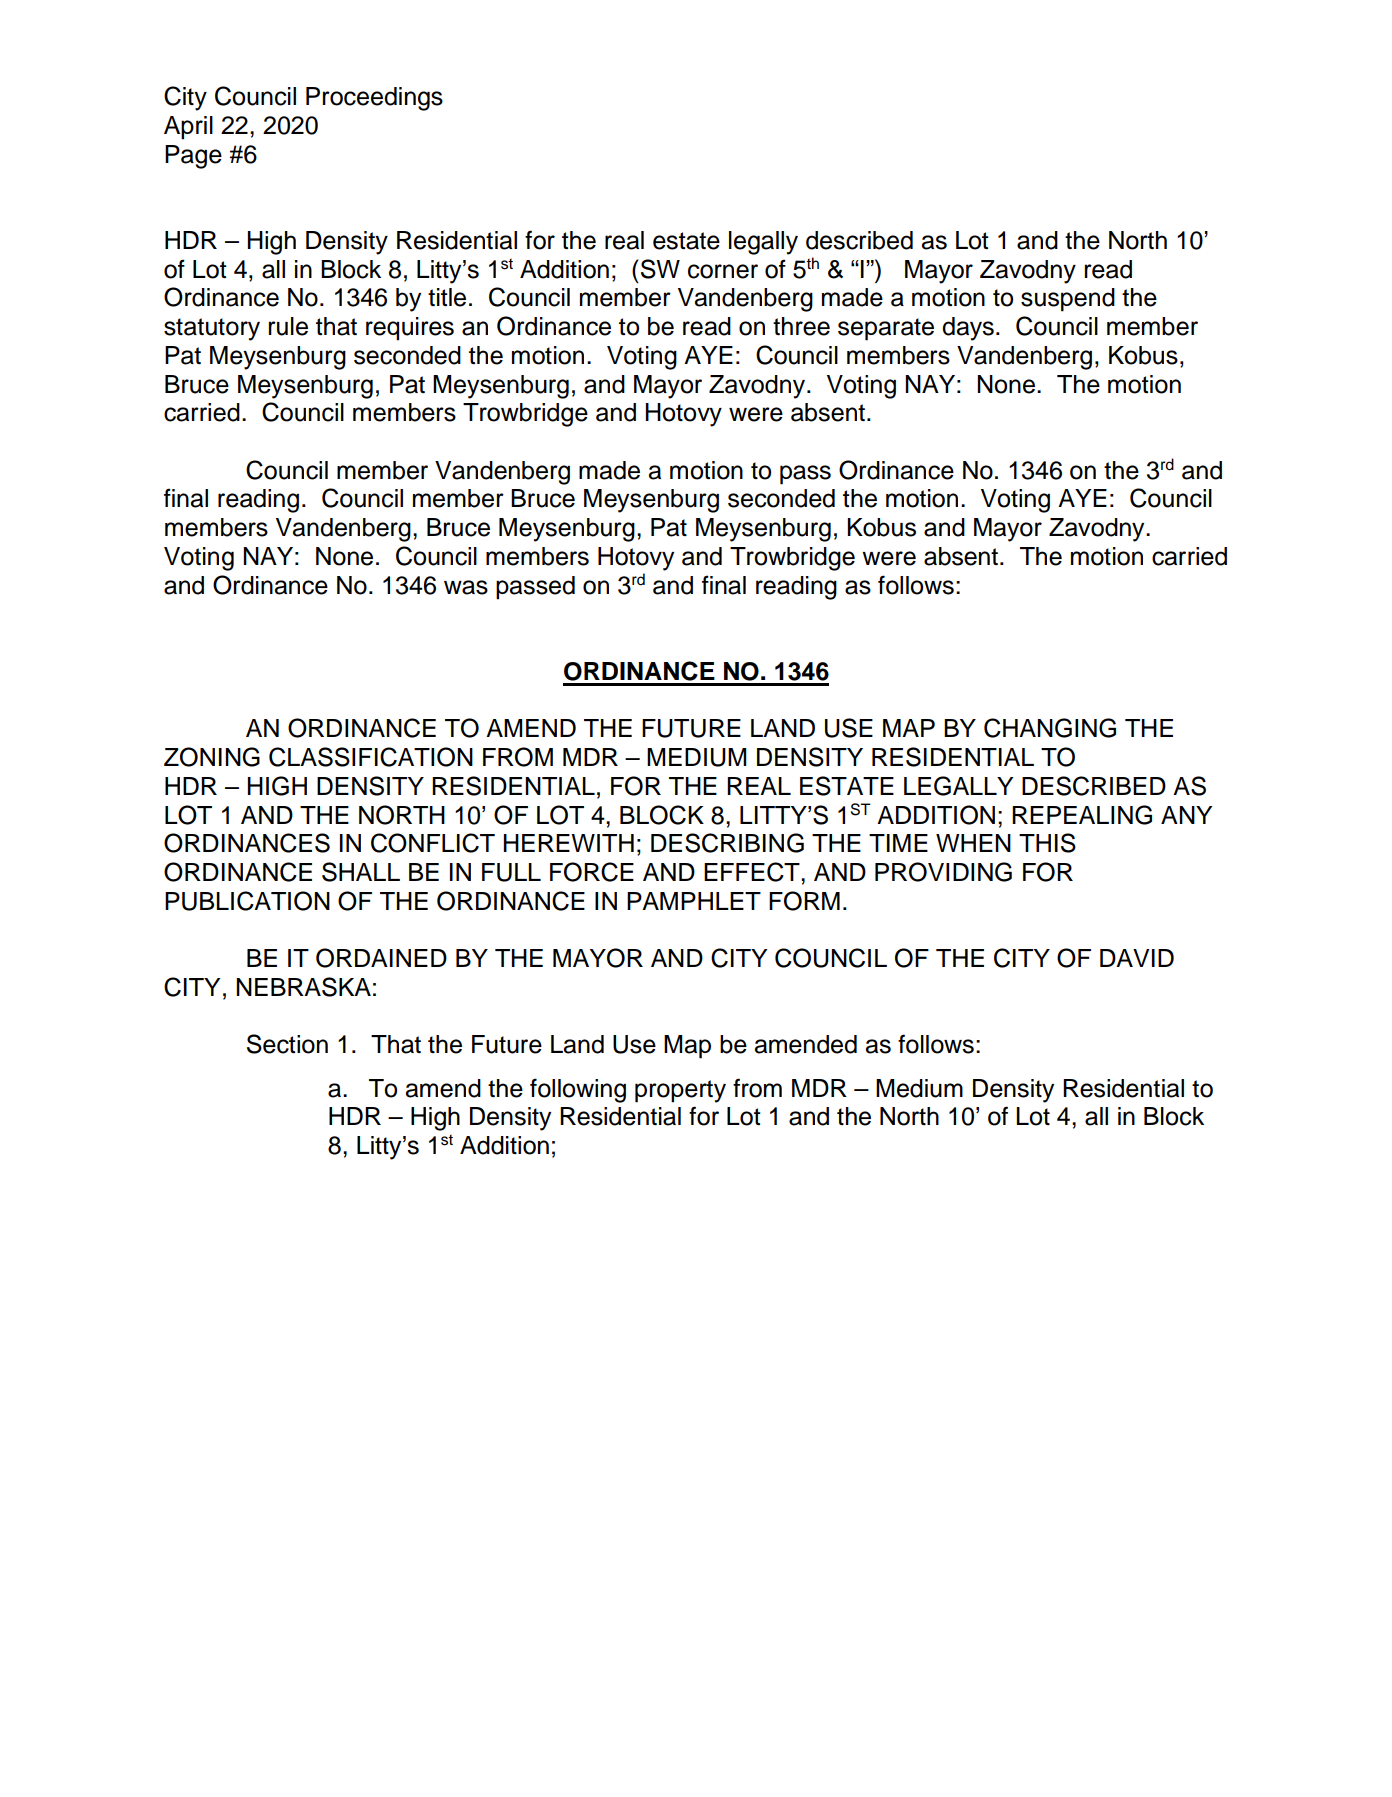 The height and width of the document is (1797, 1392). I want to click on suspend, so click(1068, 300).
